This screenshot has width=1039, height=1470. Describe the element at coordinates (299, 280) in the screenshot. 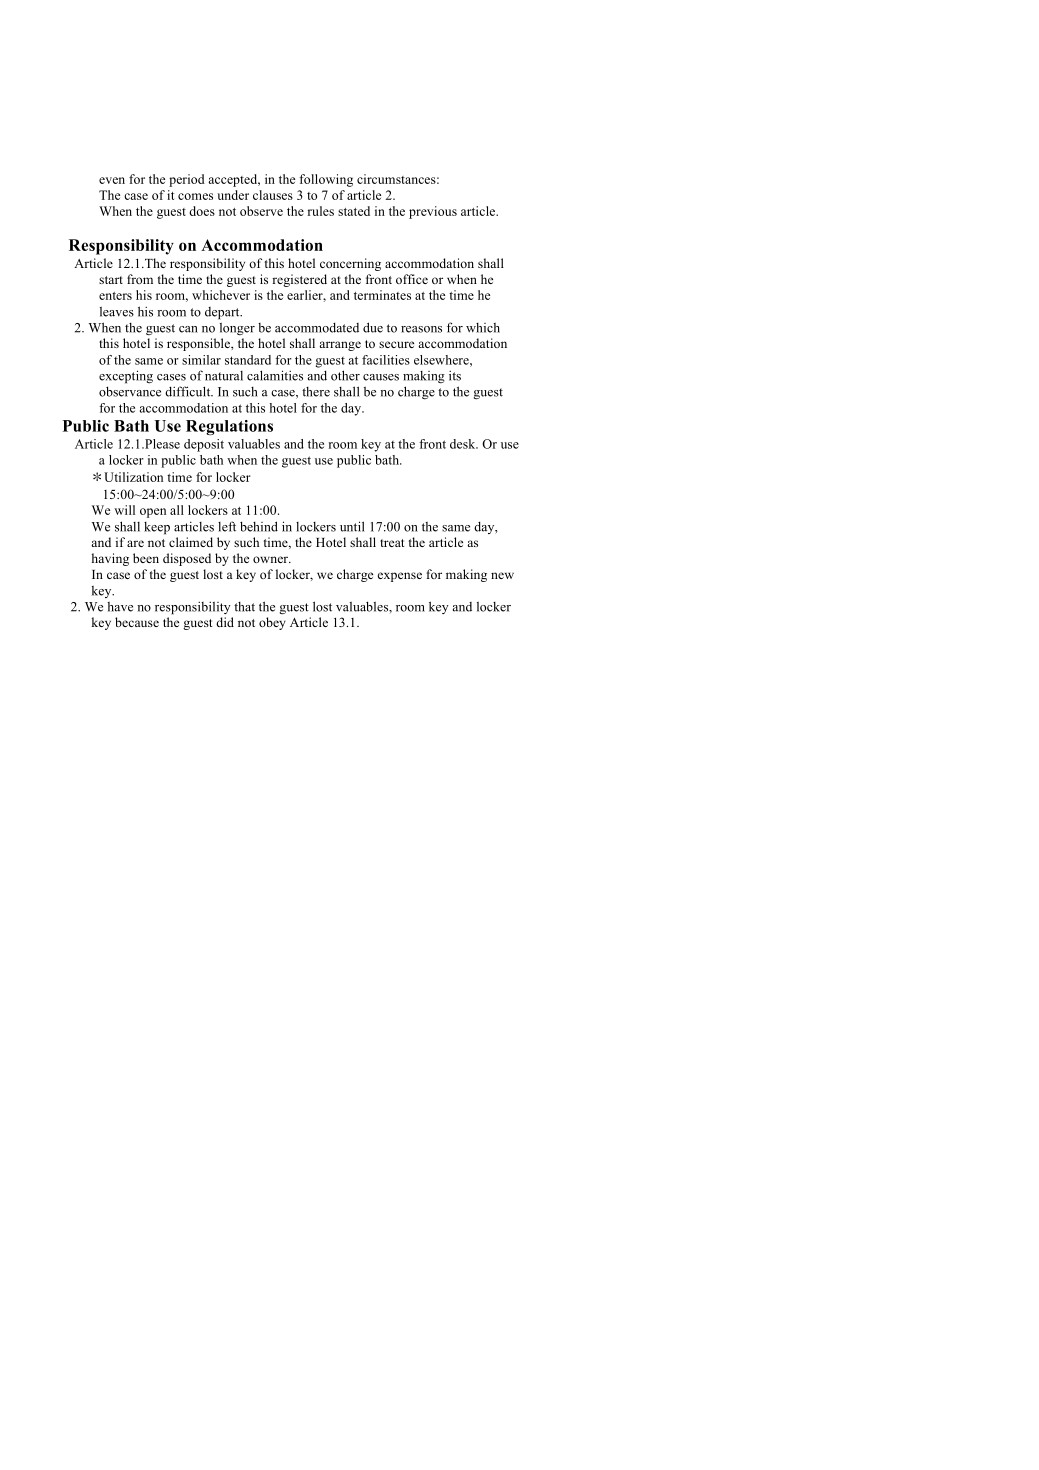

I see `registered` at that location.
